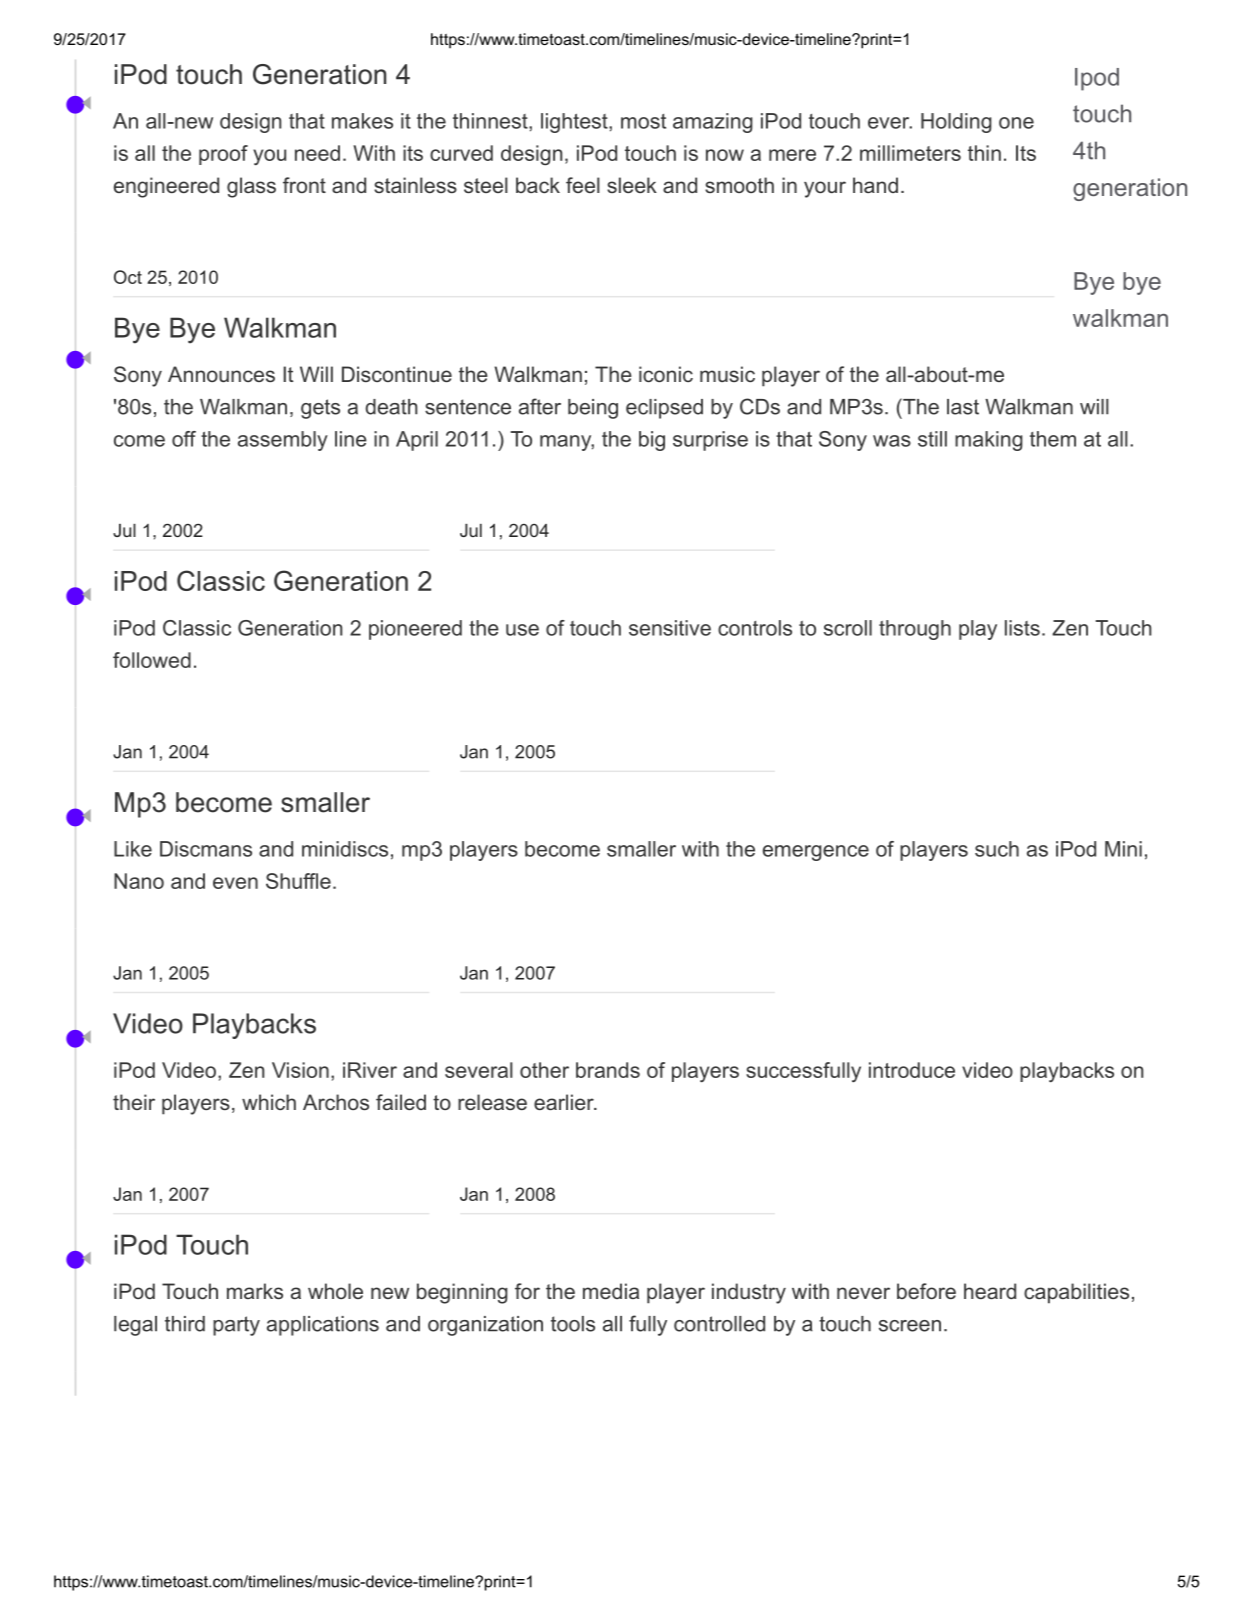 Image resolution: width=1253 pixels, height=1622 pixels. I want to click on heard, so click(990, 1291).
